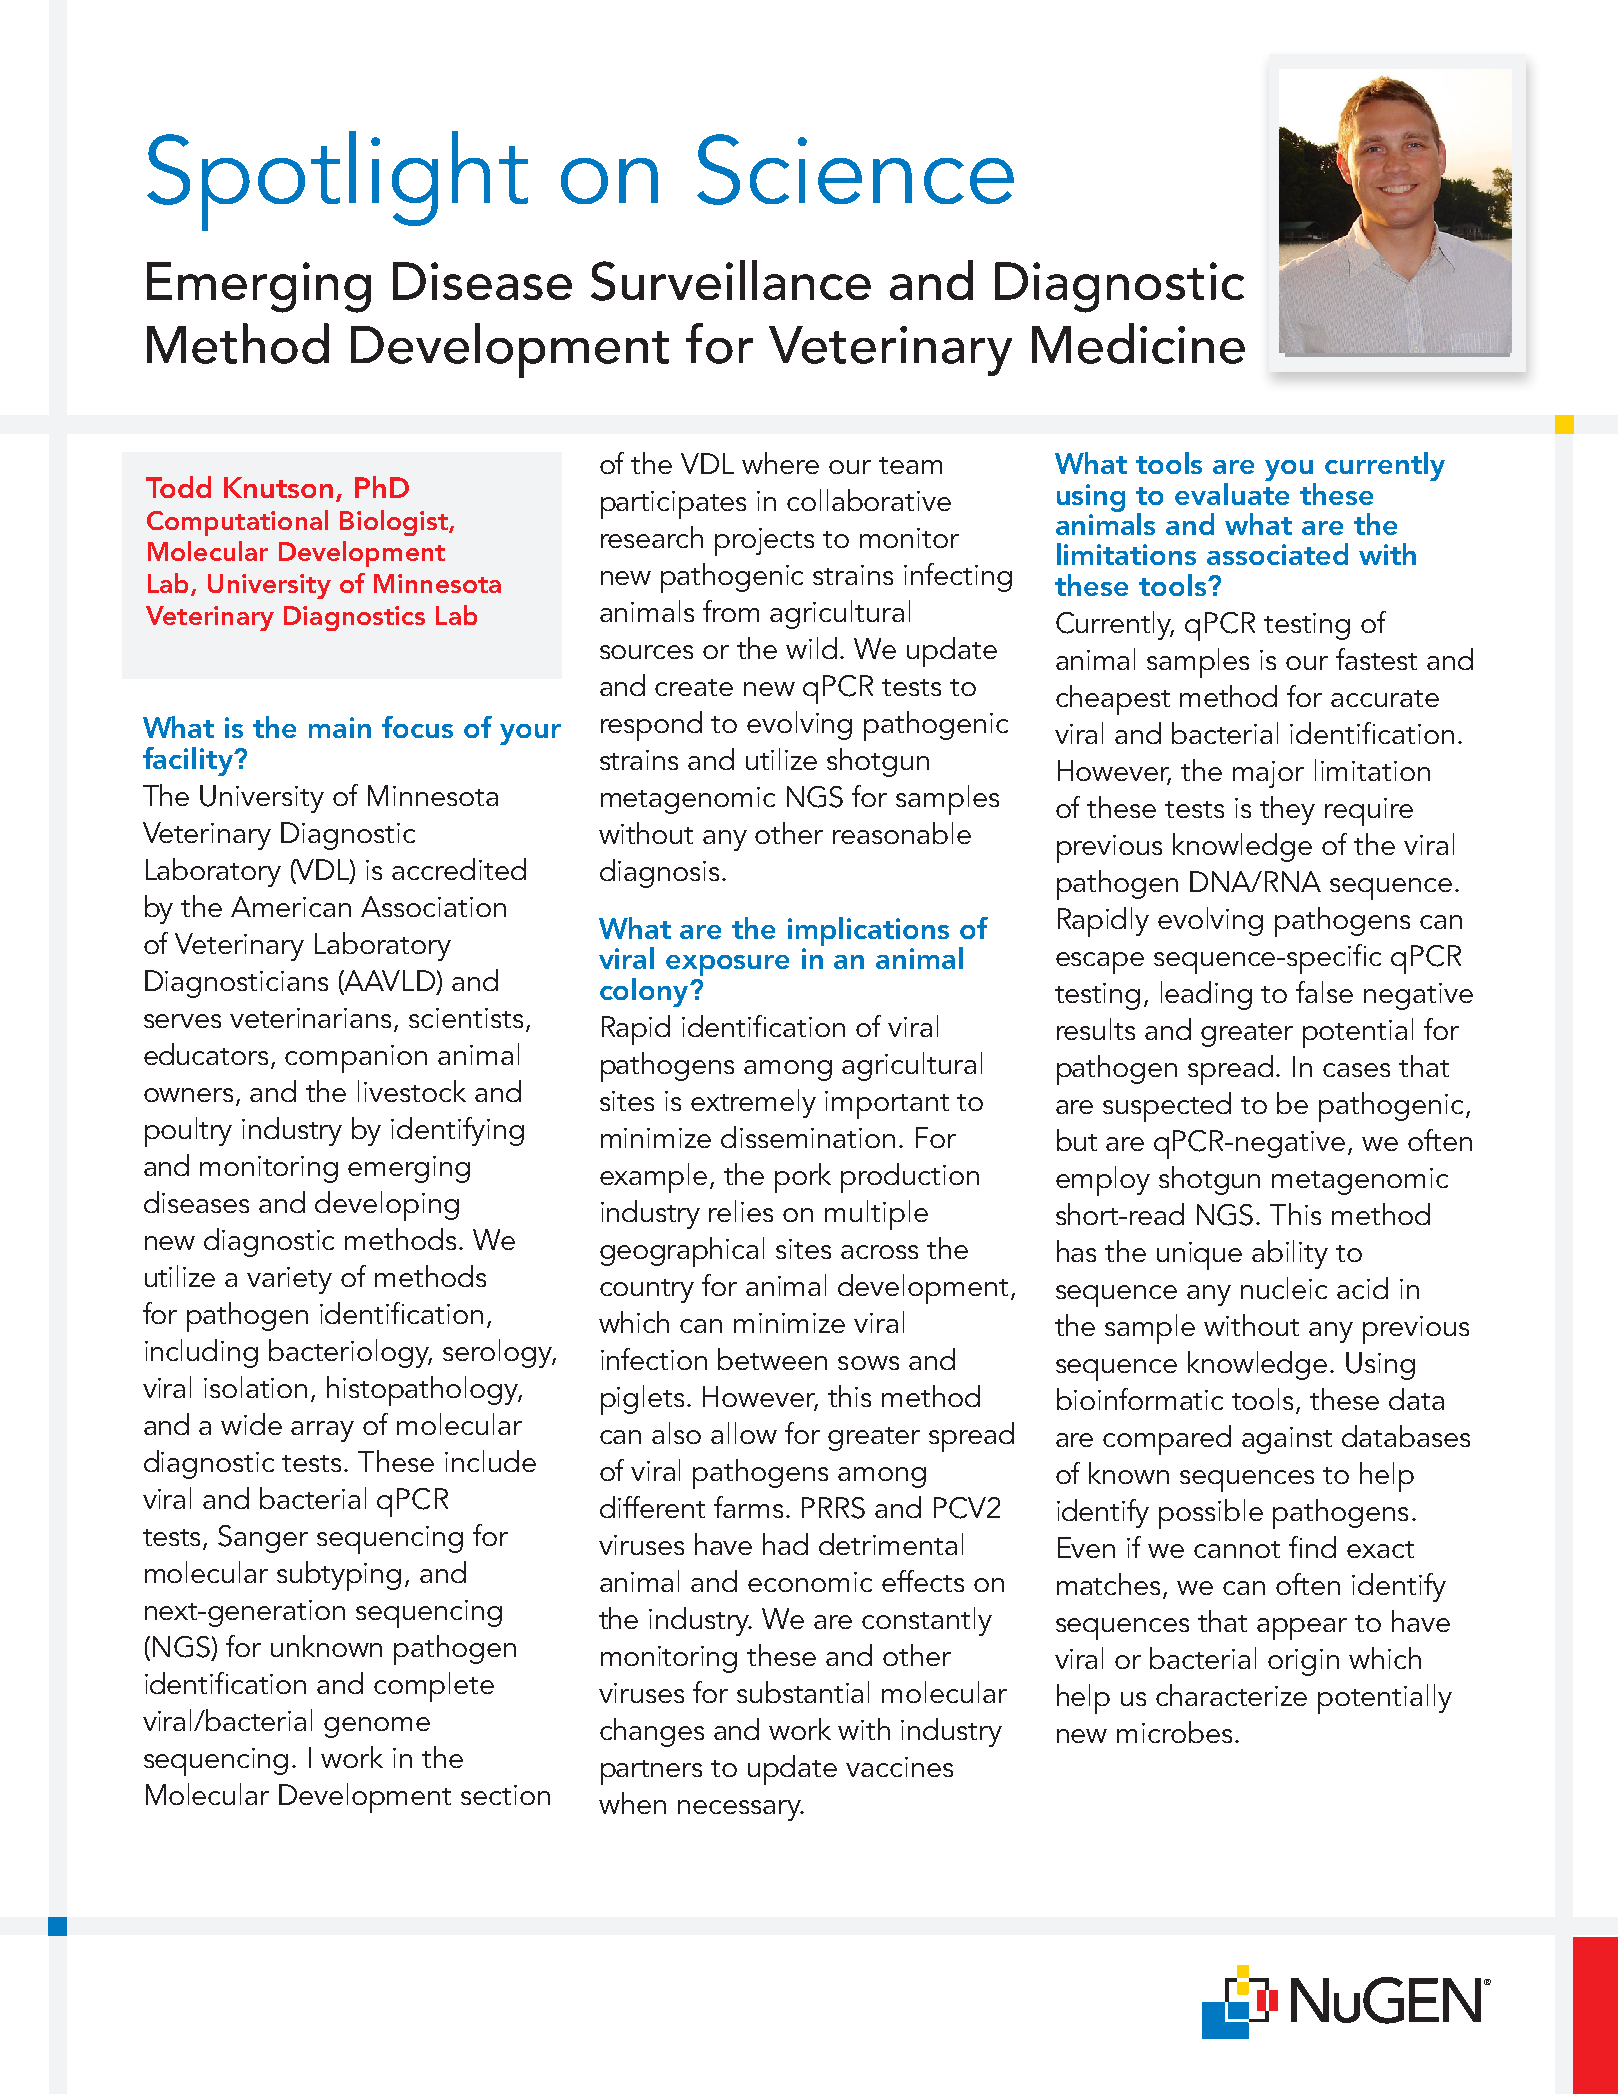 The image size is (1618, 2094). What do you see at coordinates (727, 965) in the image?
I see `exposure` at bounding box center [727, 965].
